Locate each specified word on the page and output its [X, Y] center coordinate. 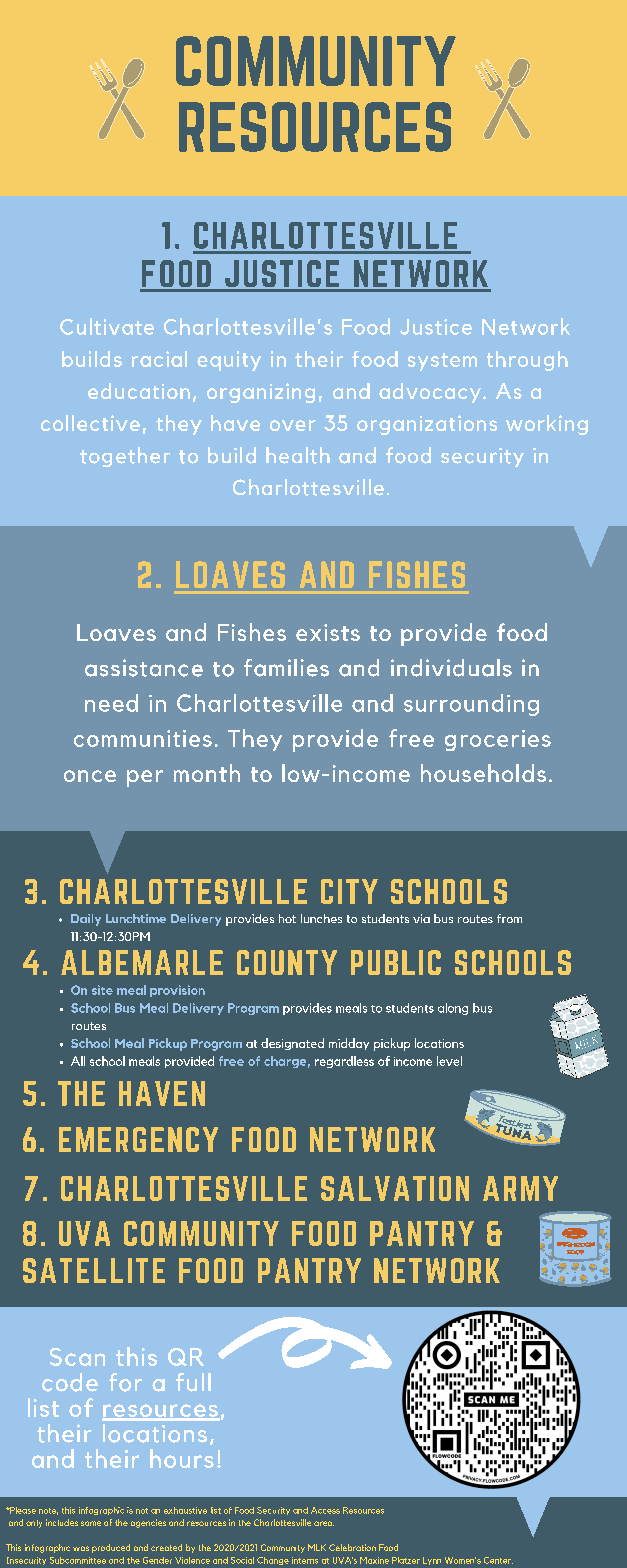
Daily [86, 920]
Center [498, 1560]
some [91, 1523]
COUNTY [287, 962]
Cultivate [107, 326]
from [509, 918]
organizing [261, 393]
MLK [317, 1547]
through [527, 361]
